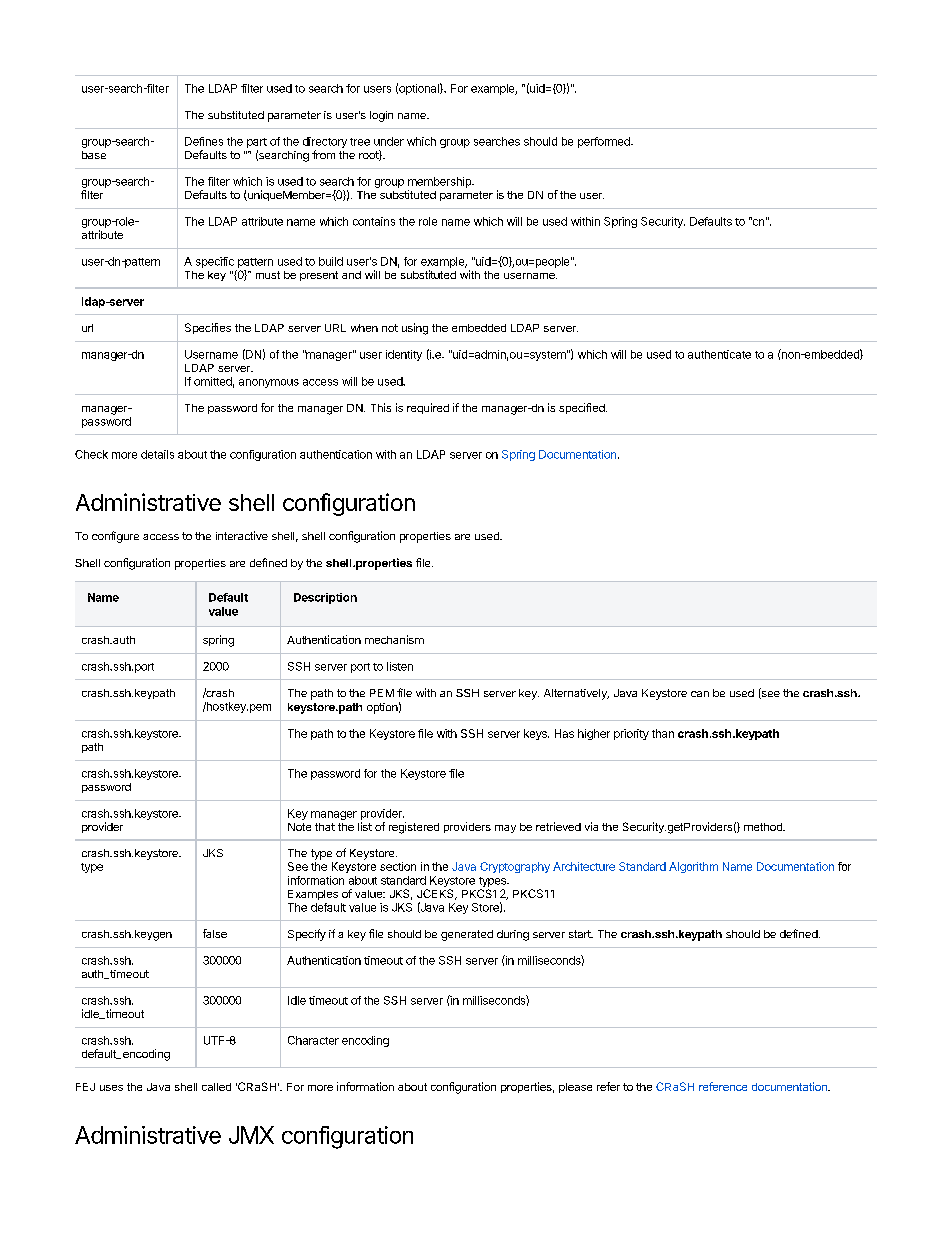  What do you see at coordinates (389, 141) in the page?
I see `under` at bounding box center [389, 141].
